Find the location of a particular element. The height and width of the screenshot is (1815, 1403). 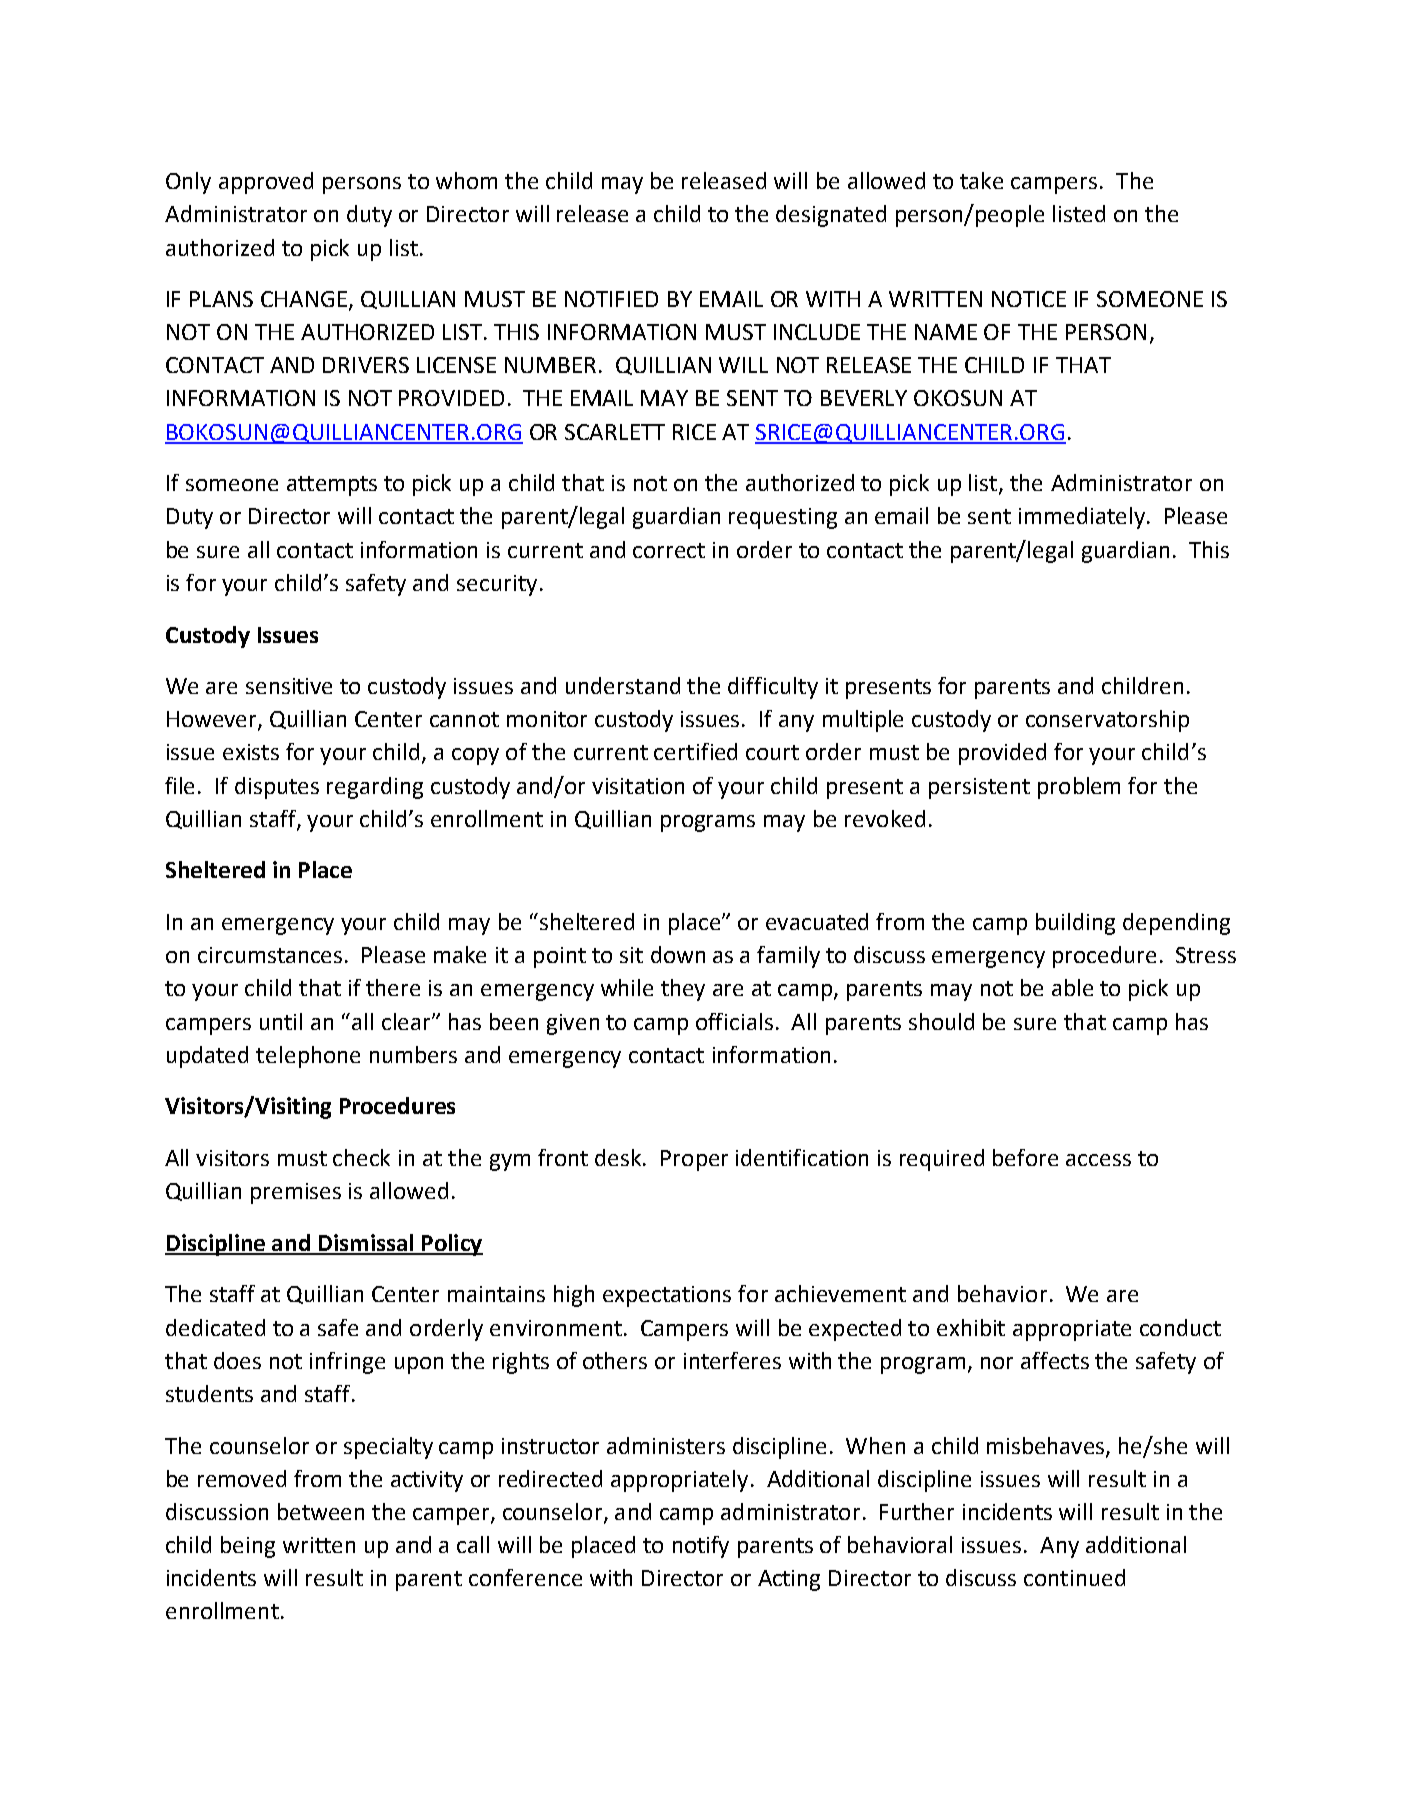

NOTIFIED is located at coordinates (611, 299).
